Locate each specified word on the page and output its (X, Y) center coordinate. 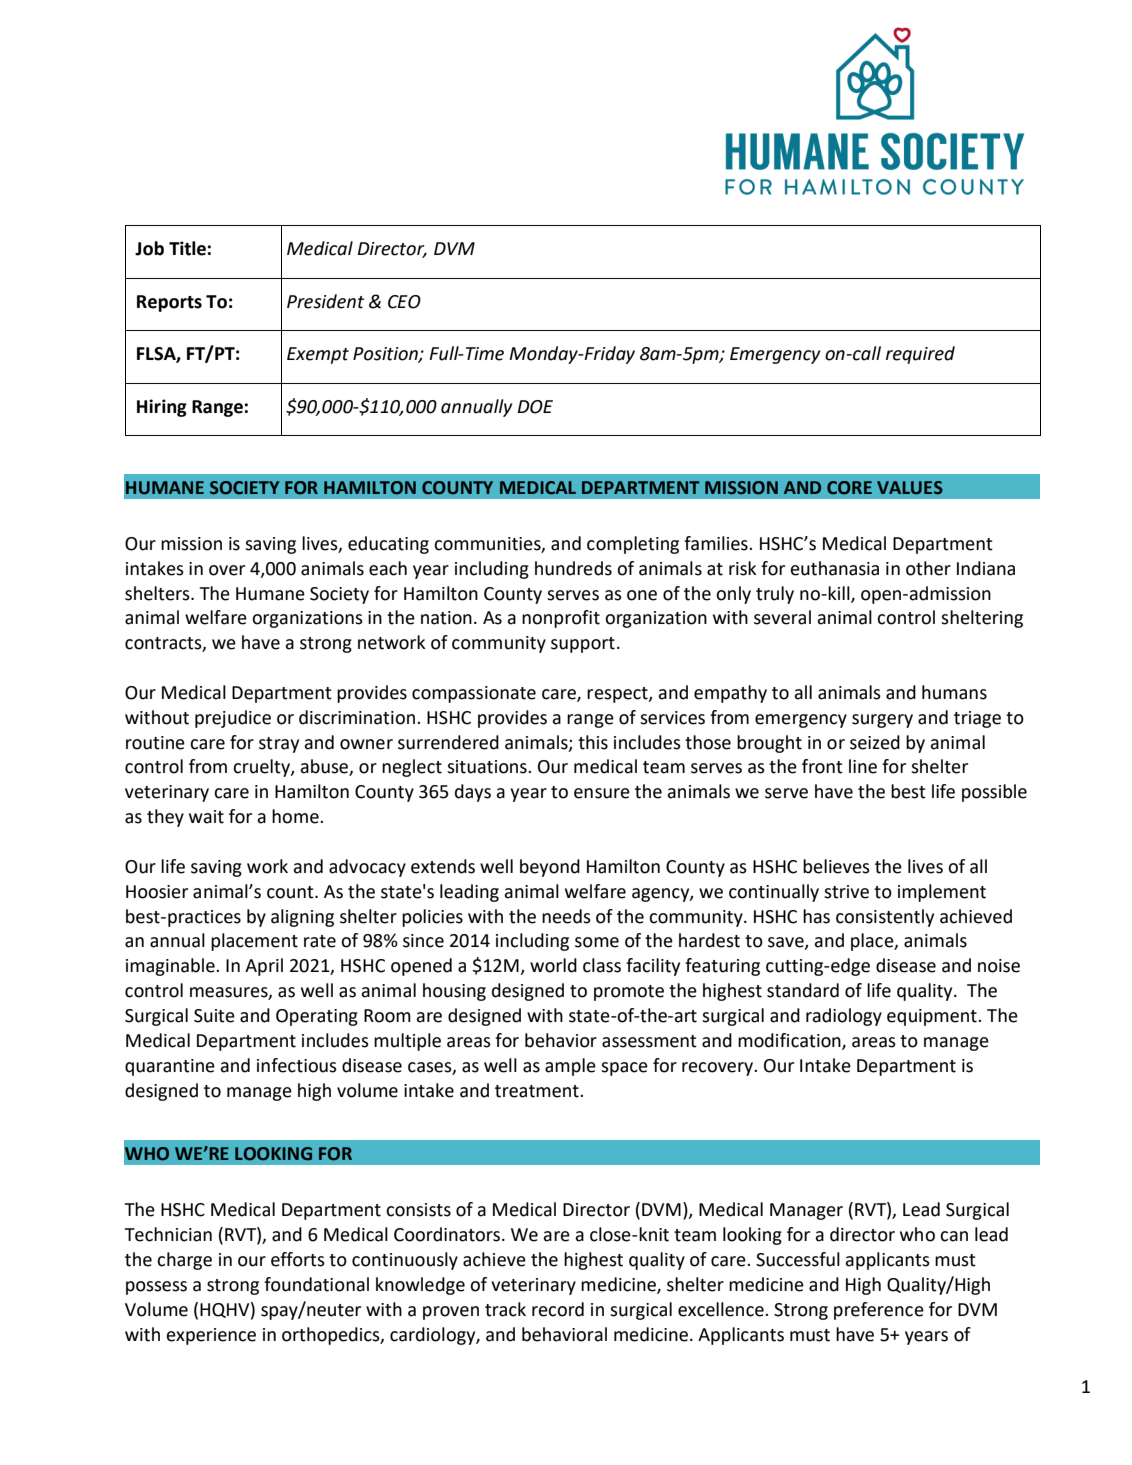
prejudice (233, 719)
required (920, 355)
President (325, 301)
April (264, 967)
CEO (404, 302)
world (553, 965)
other (928, 568)
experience (211, 1336)
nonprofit (561, 619)
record (558, 1309)
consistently (885, 918)
